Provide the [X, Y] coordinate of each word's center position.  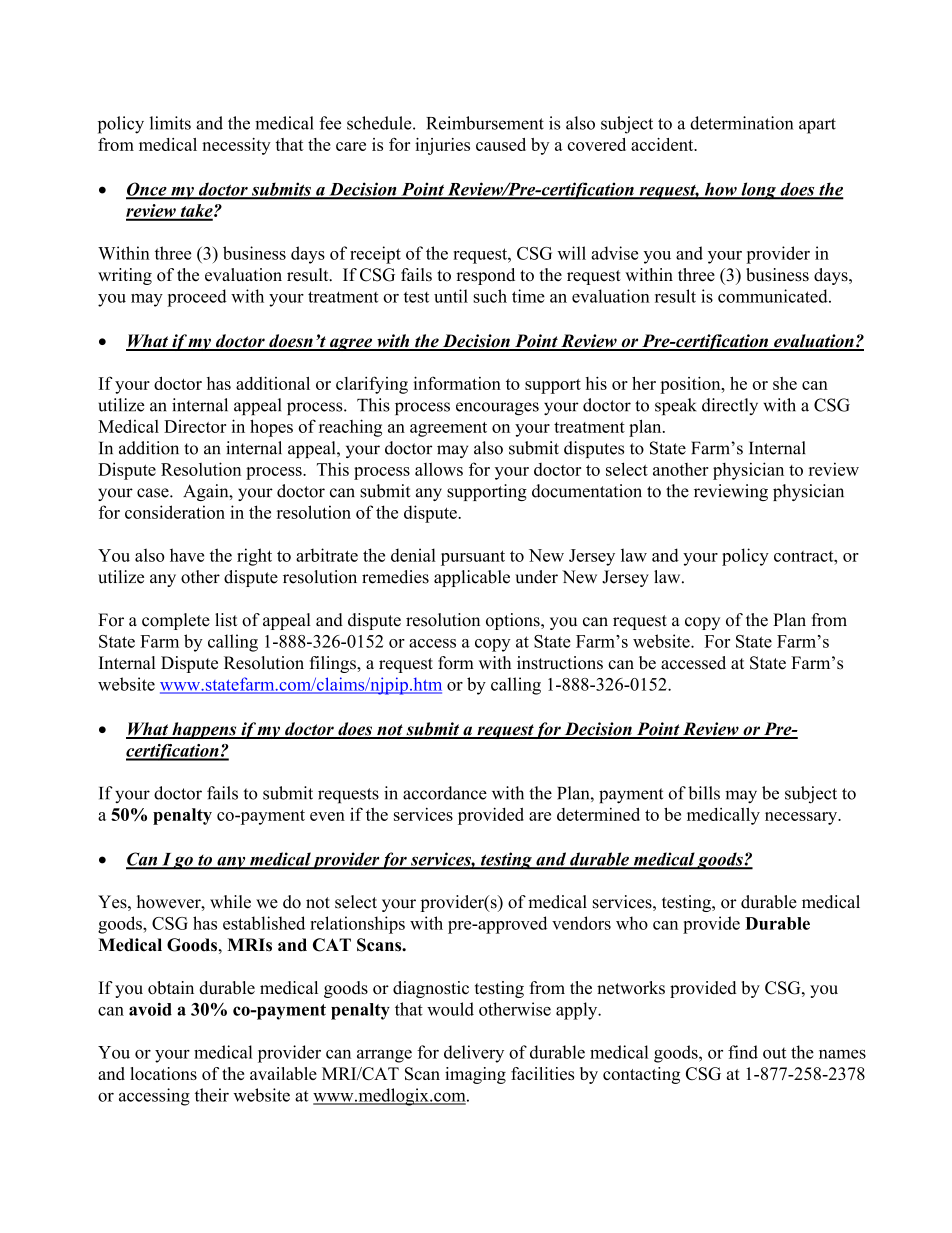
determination [741, 123]
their [212, 1095]
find [743, 1052]
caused [501, 144]
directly [730, 406]
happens [204, 730]
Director [195, 426]
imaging [475, 1075]
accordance [445, 793]
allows [439, 469]
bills [704, 793]
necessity [236, 146]
